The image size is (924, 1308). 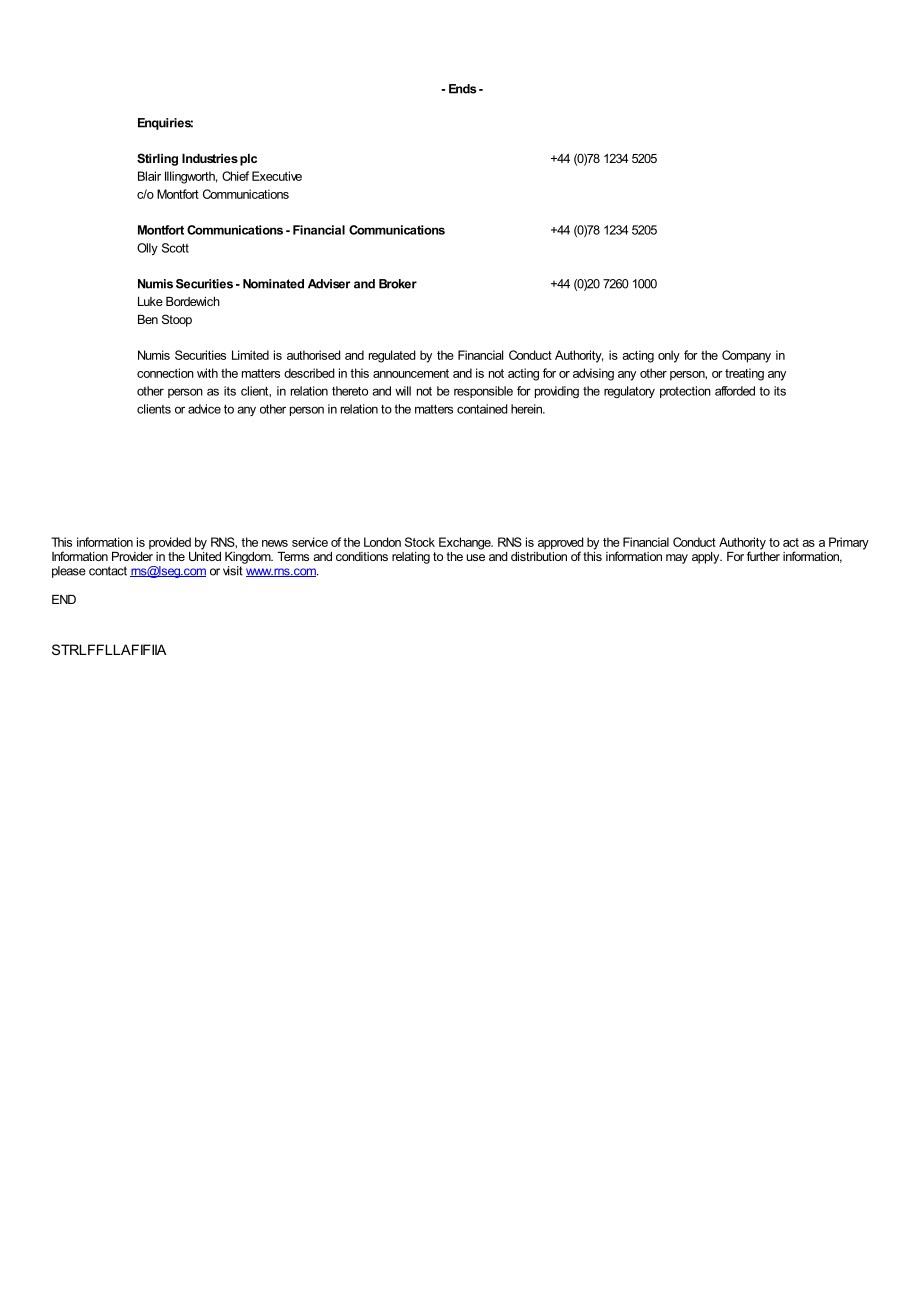 I want to click on Stirling, so click(x=157, y=159).
